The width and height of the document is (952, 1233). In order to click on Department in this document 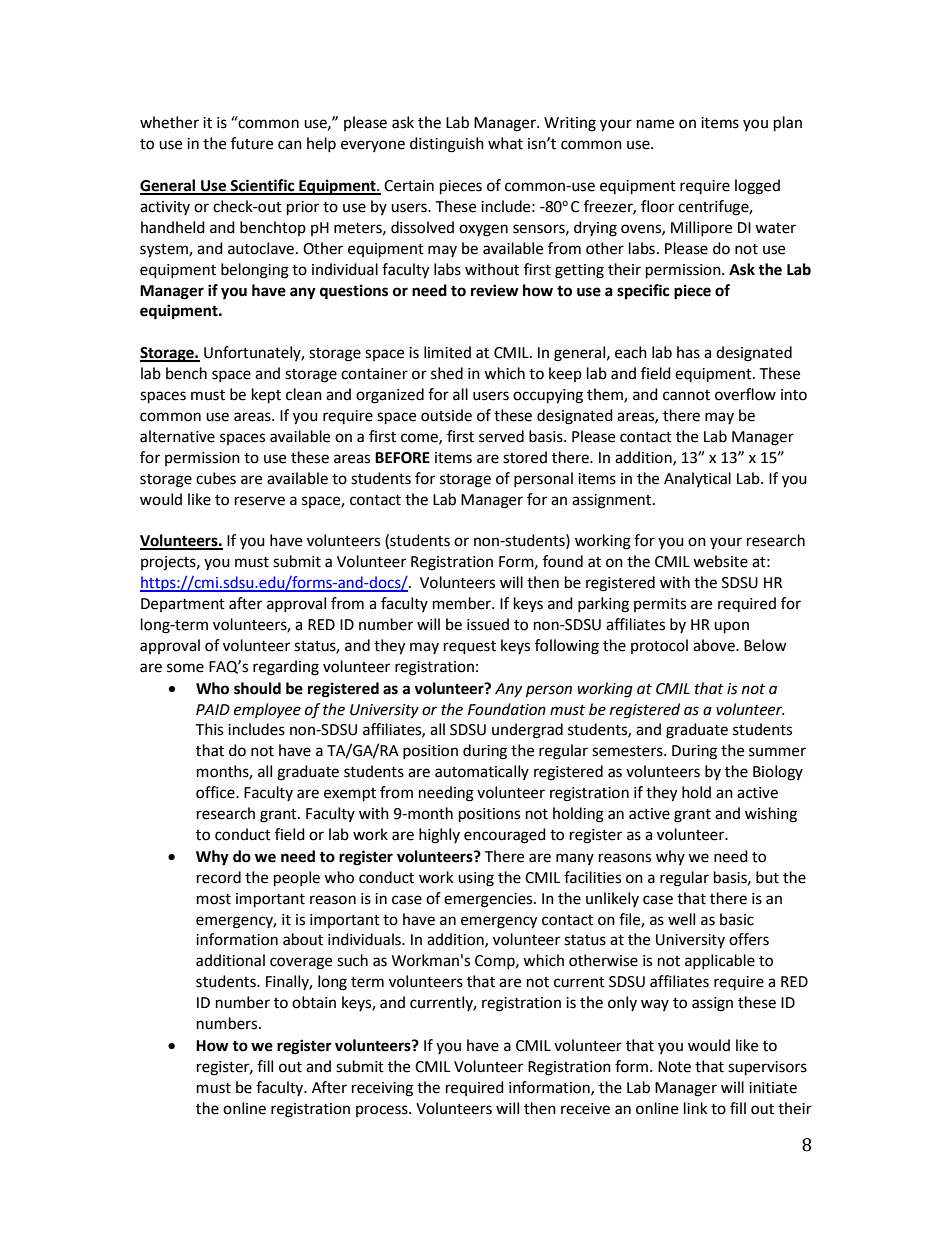, I will do `click(183, 605)`.
